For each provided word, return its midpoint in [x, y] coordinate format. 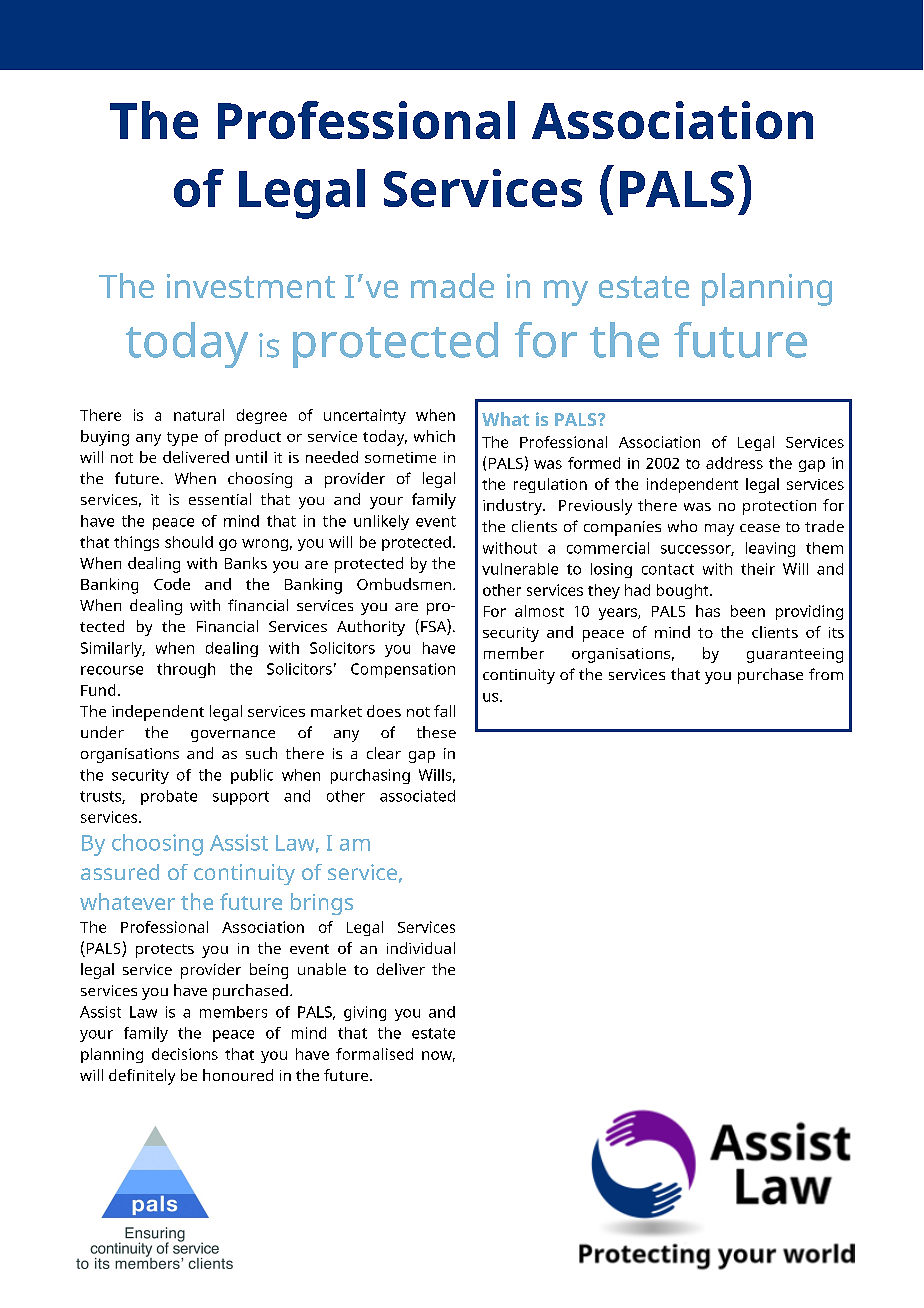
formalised [374, 1054]
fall [444, 711]
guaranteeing [795, 655]
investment [251, 286]
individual [421, 948]
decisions [185, 1054]
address [734, 463]
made [452, 285]
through [186, 670]
